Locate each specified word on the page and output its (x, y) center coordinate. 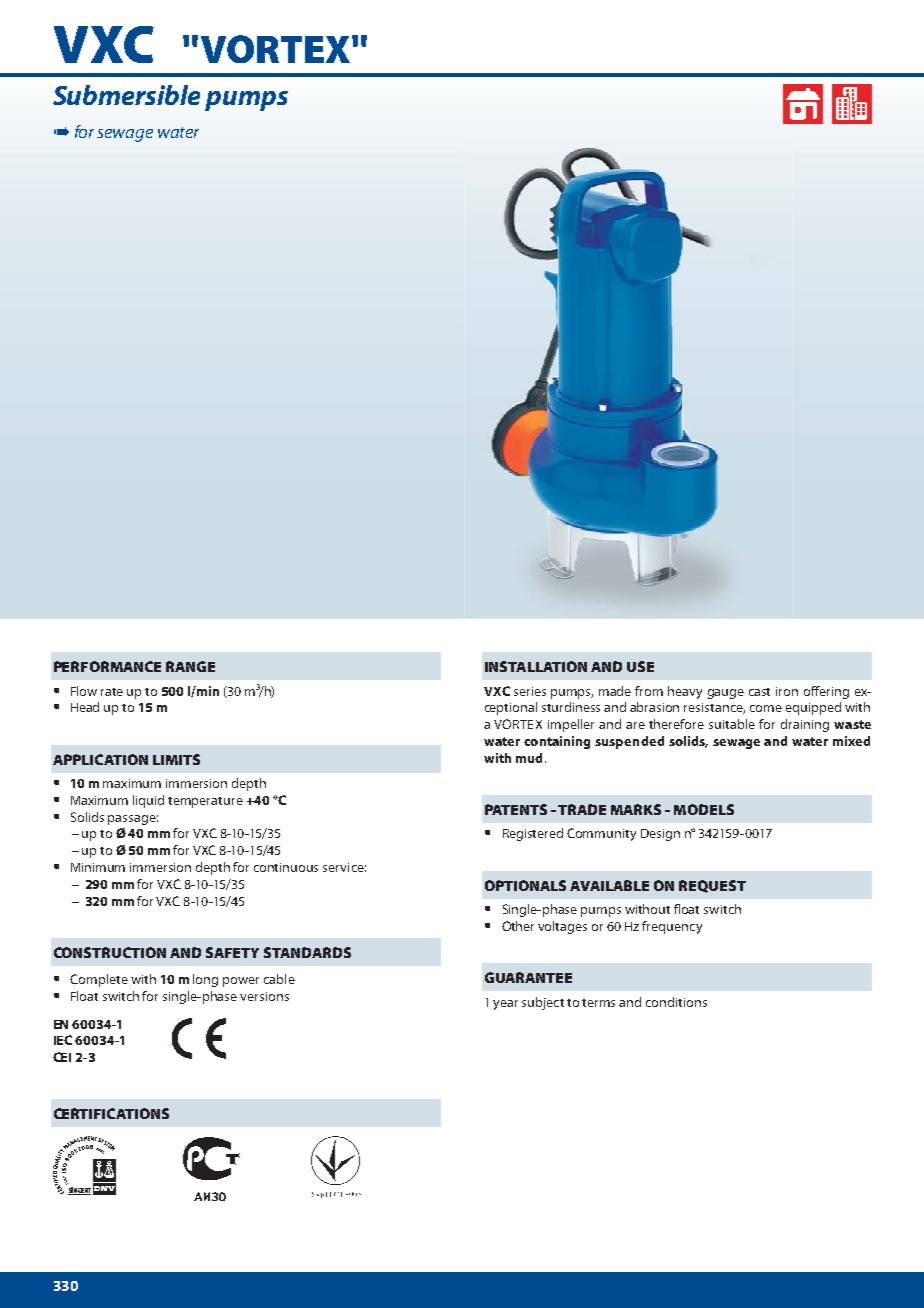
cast (759, 692)
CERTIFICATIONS (111, 1113)
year (505, 1005)
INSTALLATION (536, 666)
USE (640, 666)
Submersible (126, 95)
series (530, 691)
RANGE (190, 666)
